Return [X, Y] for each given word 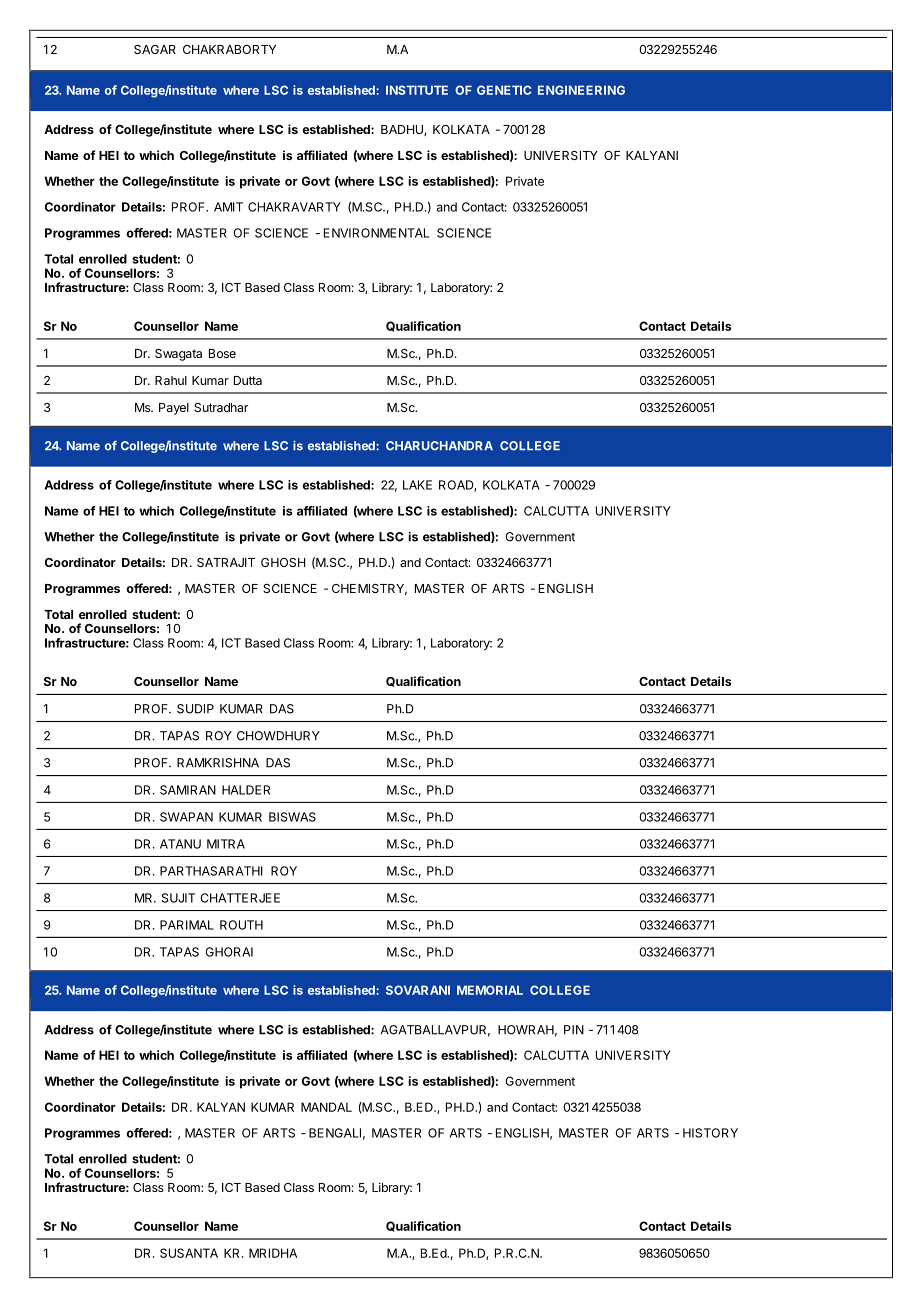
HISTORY [710, 1133]
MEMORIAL [490, 990]
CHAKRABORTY [229, 49]
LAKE [417, 485]
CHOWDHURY [278, 736]
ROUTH [241, 925]
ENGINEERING [581, 90]
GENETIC [504, 90]
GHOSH [283, 562]
